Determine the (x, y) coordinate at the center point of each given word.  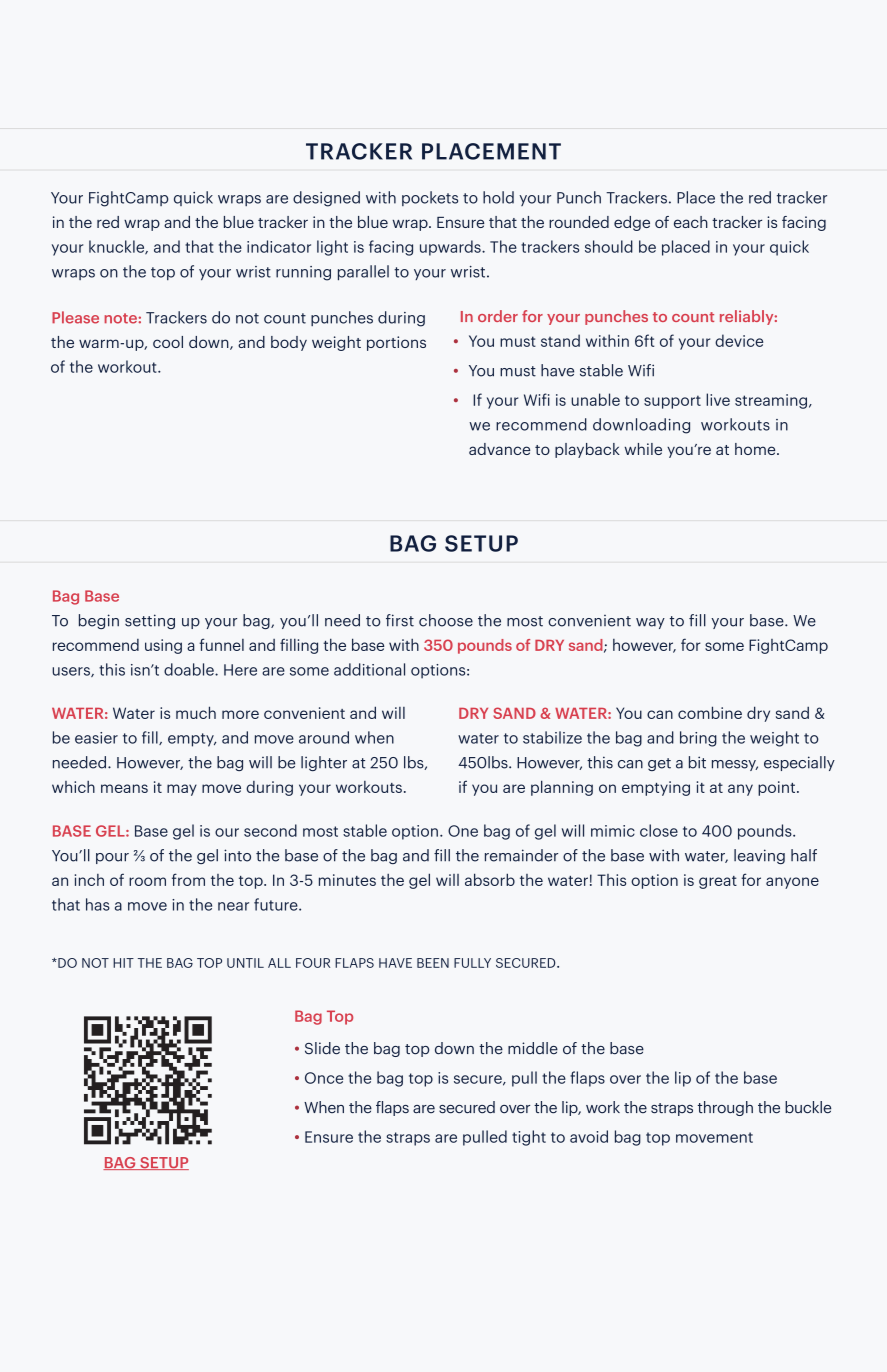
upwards (451, 248)
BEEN (433, 963)
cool (168, 342)
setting (150, 621)
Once (324, 1078)
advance (499, 449)
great (718, 882)
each (691, 222)
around (324, 737)
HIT (123, 963)
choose (446, 620)
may (182, 790)
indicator (279, 246)
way (650, 623)
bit (697, 762)
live (718, 399)
